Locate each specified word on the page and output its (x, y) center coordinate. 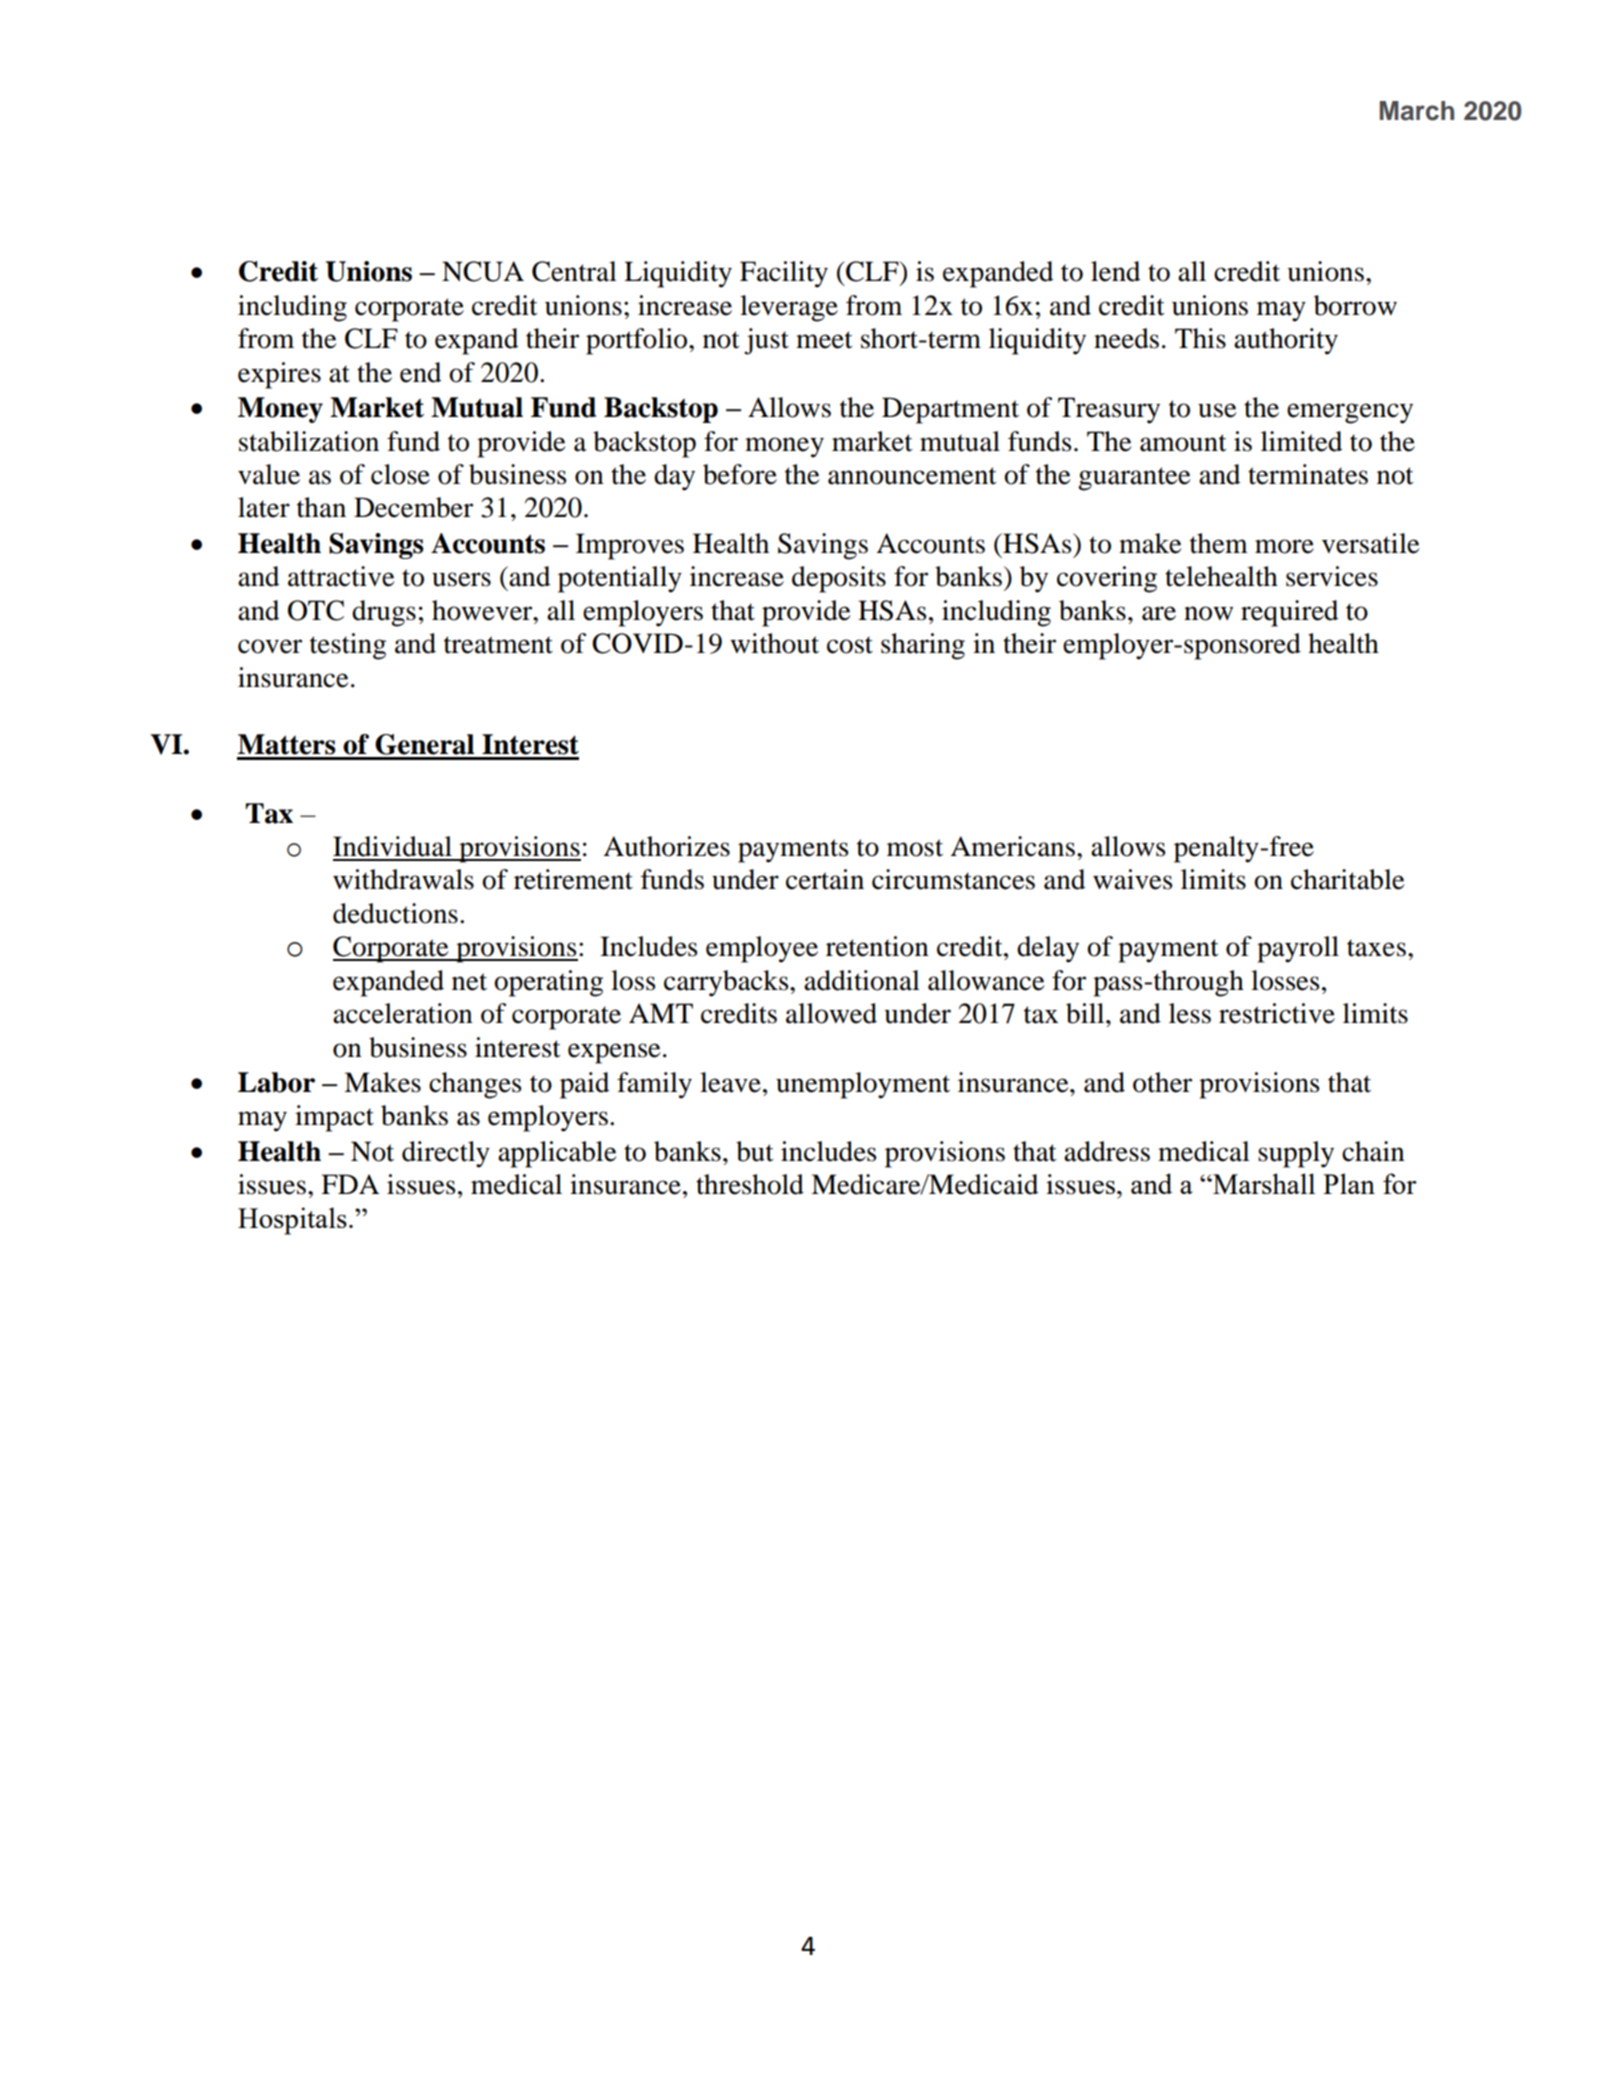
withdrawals (403, 879)
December (413, 507)
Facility (784, 274)
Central (574, 271)
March (1417, 111)
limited (1301, 441)
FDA (350, 1184)
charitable (1347, 879)
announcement (912, 476)
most (915, 848)
